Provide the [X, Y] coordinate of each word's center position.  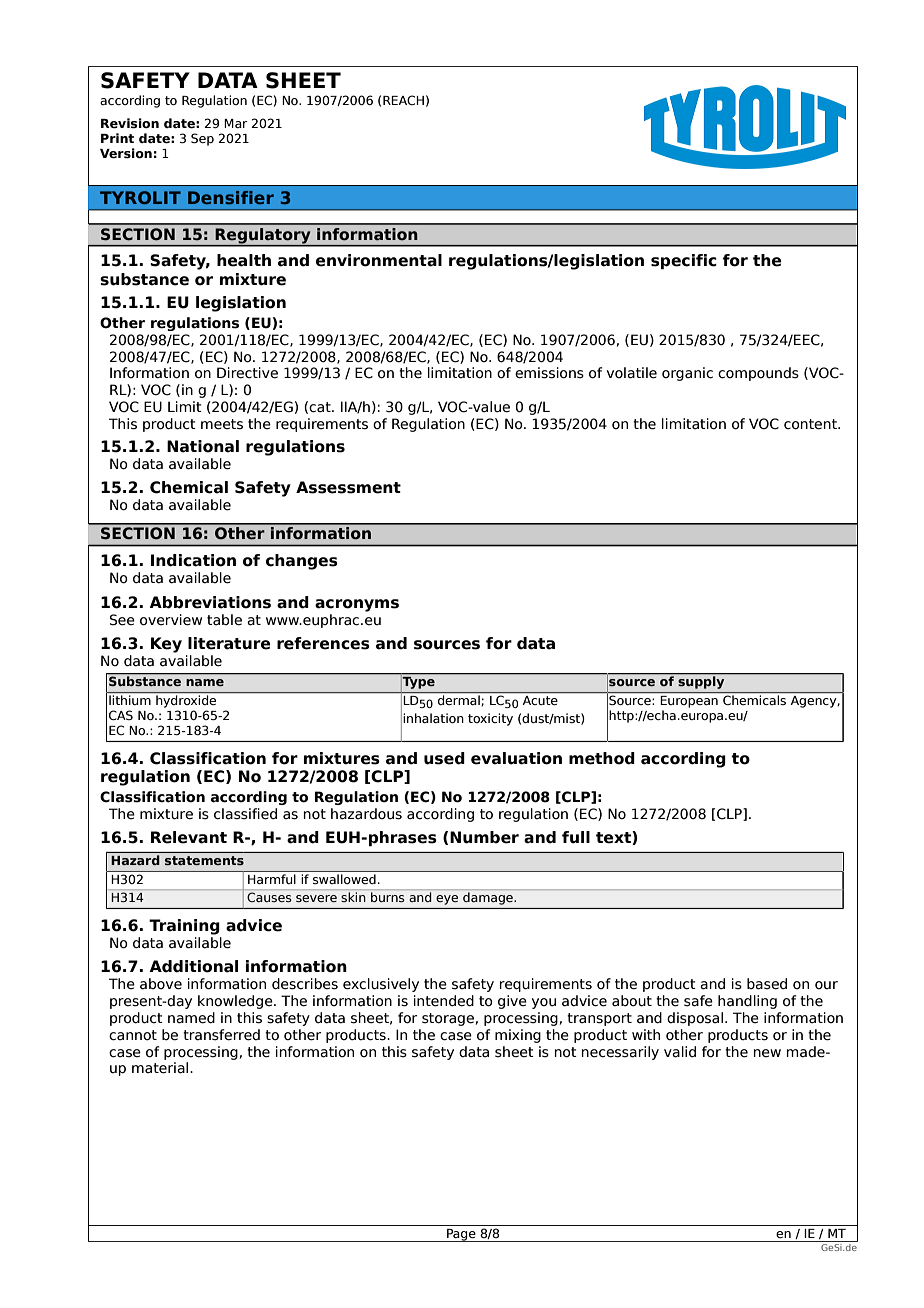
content [811, 424]
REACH [403, 100]
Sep [202, 139]
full [576, 837]
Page [461, 1235]
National [203, 446]
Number [484, 837]
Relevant [189, 837]
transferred [221, 1035]
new [767, 1053]
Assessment [348, 487]
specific [684, 261]
